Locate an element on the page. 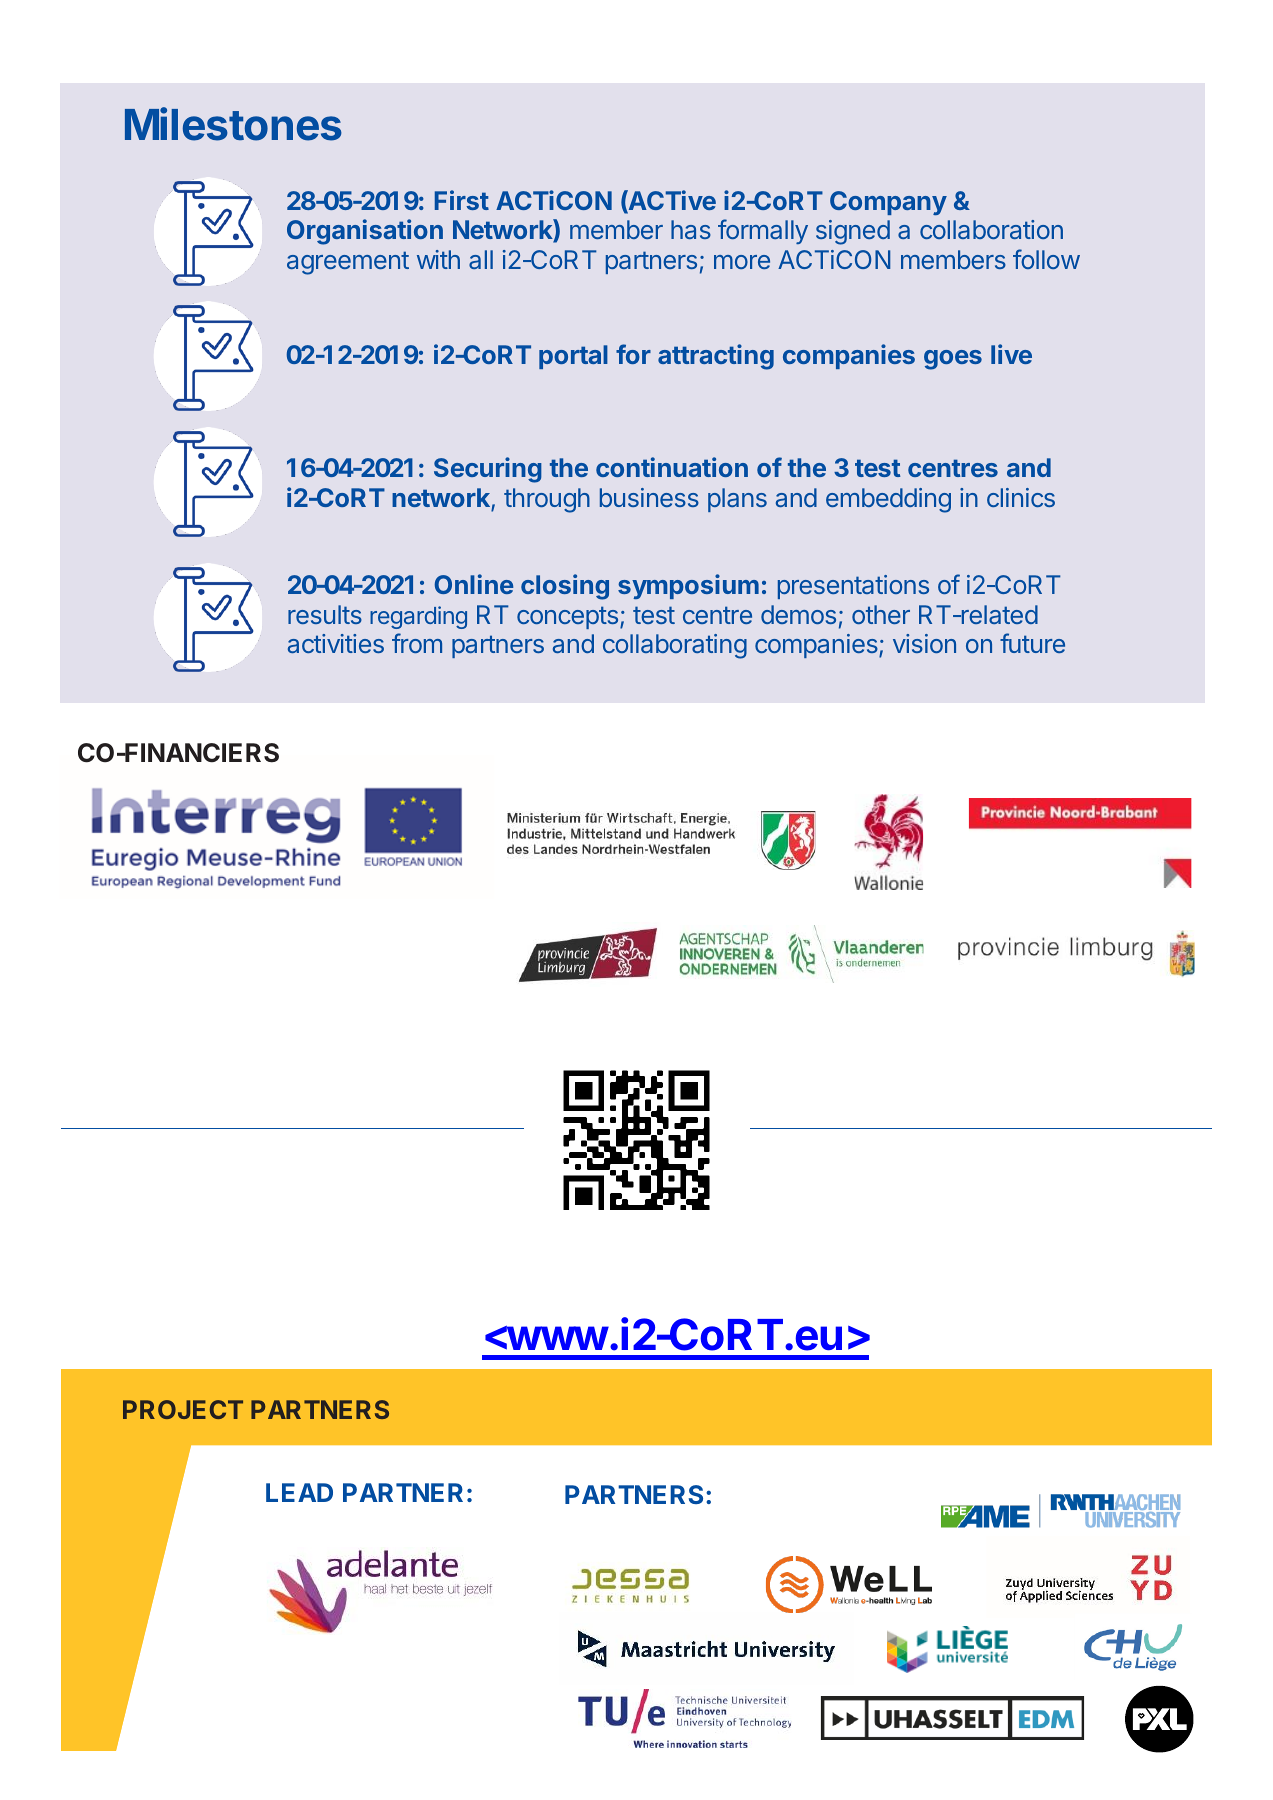 The image size is (1273, 1800). embedding is located at coordinates (888, 500).
